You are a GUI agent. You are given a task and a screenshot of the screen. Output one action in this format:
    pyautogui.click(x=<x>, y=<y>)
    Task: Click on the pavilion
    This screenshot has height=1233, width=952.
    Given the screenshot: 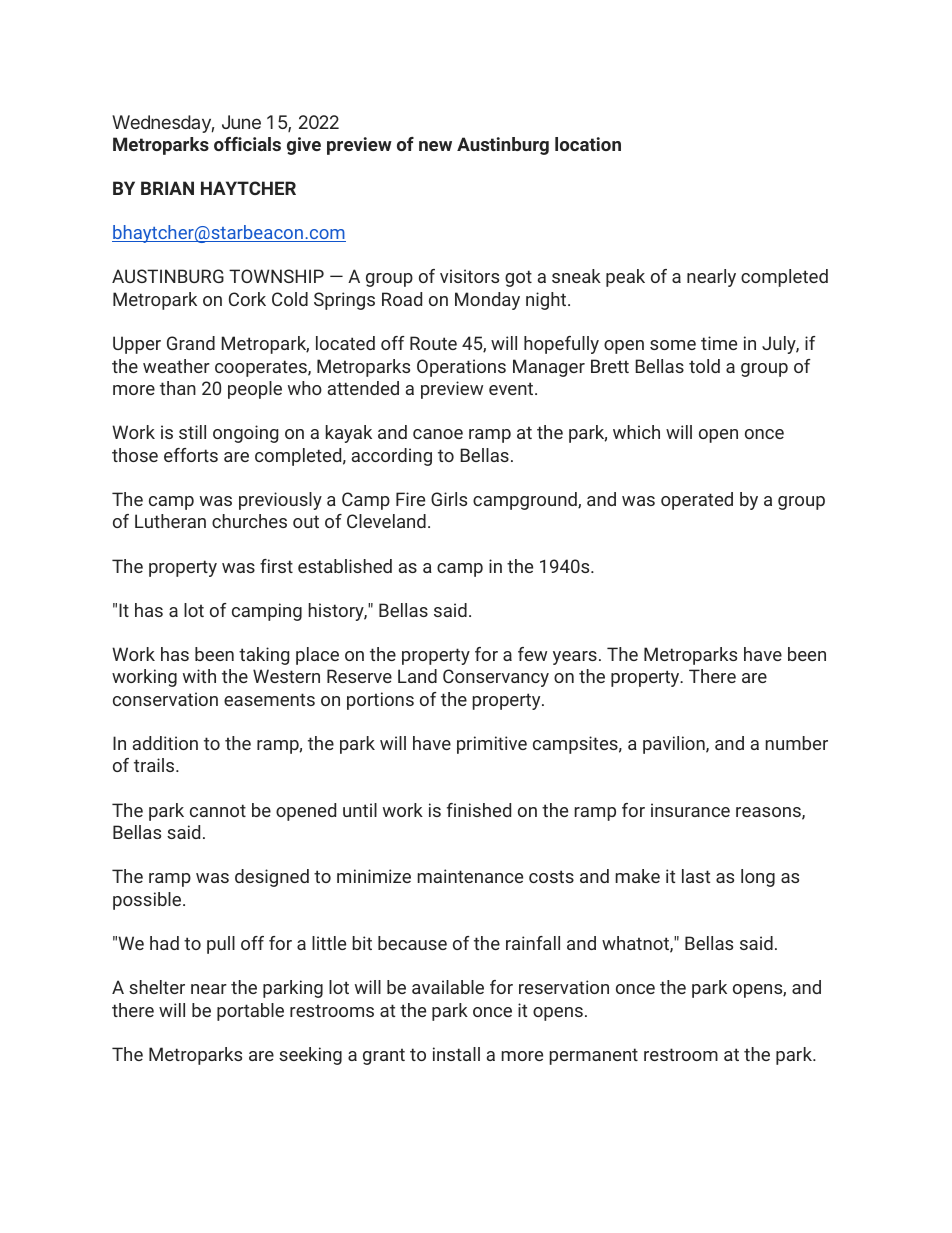 What is the action you would take?
    pyautogui.click(x=675, y=745)
